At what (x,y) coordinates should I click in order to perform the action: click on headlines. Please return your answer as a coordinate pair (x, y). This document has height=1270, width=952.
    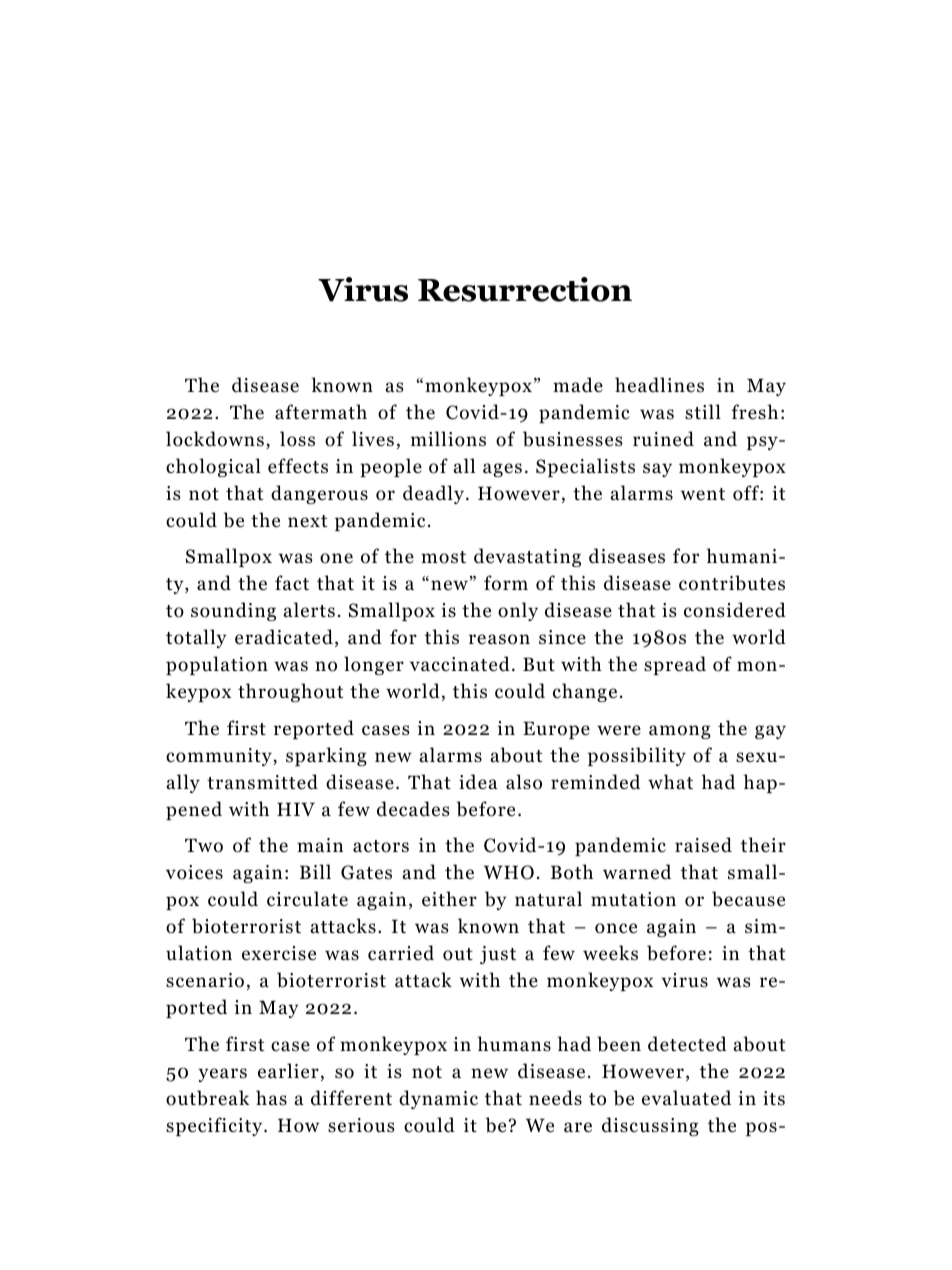
    Looking at the image, I should click on (659, 385).
